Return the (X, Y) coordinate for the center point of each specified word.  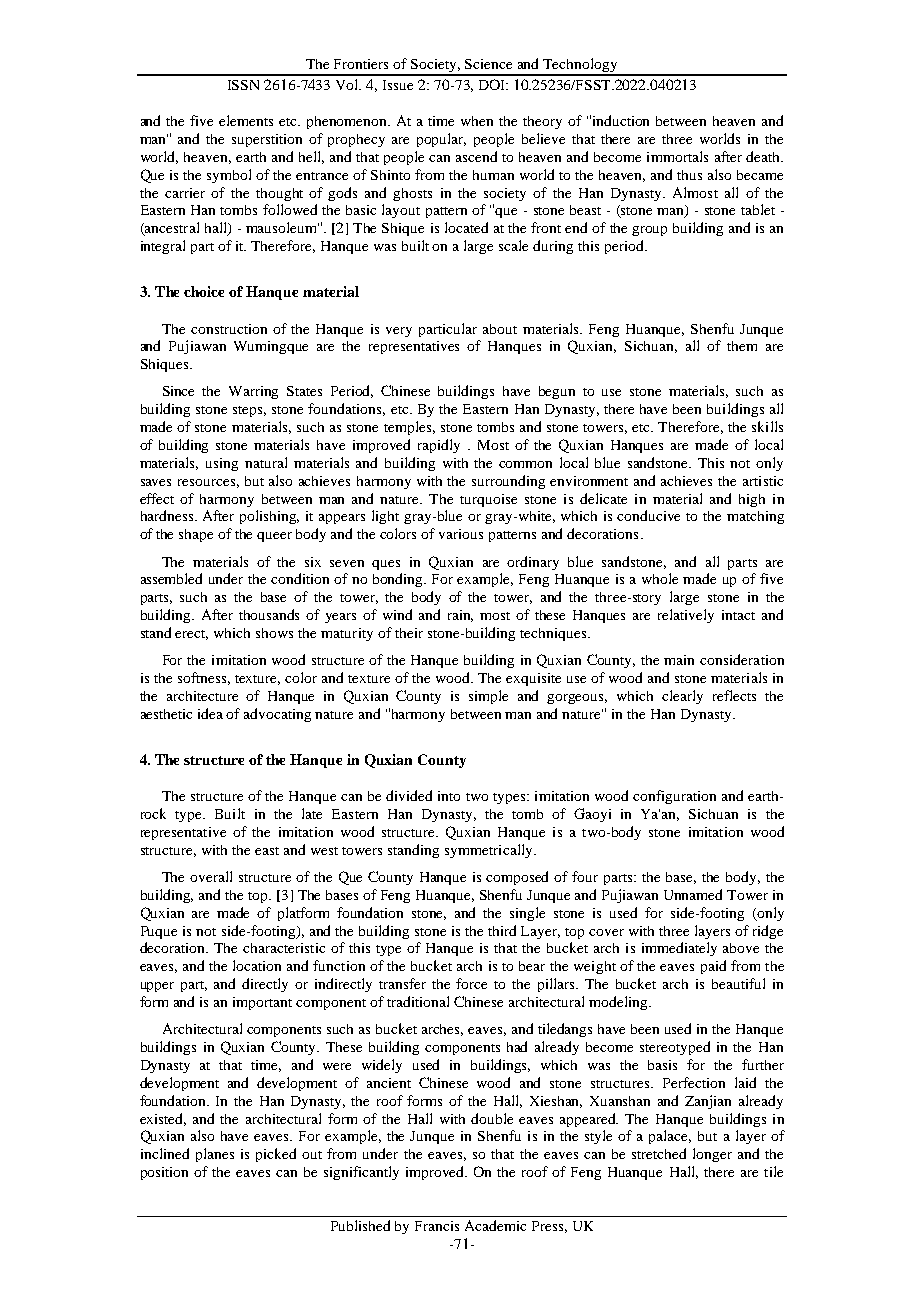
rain (460, 616)
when (477, 121)
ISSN (243, 85)
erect (191, 635)
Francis (437, 1226)
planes (215, 1155)
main (679, 660)
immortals (677, 156)
